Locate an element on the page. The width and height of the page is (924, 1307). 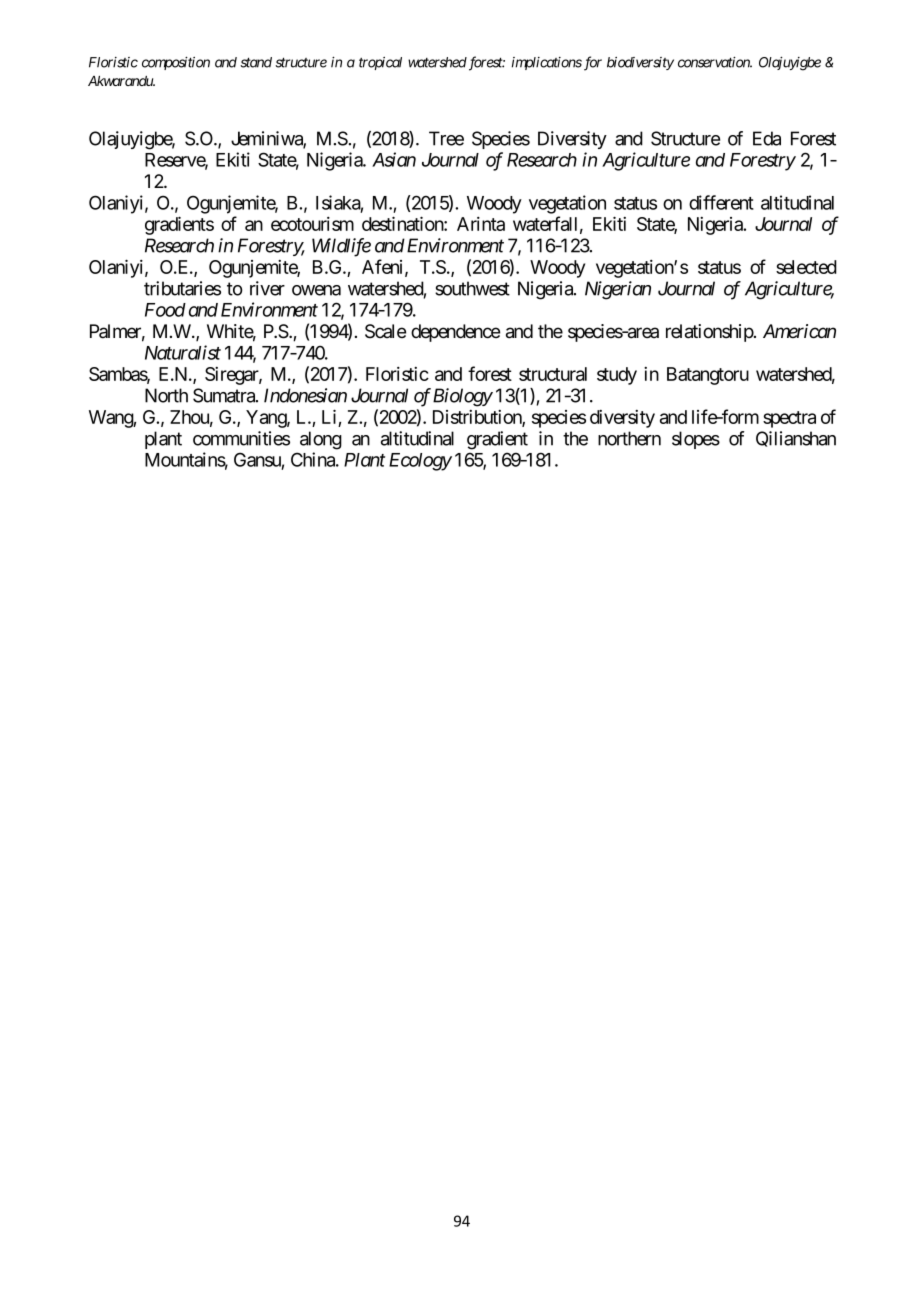
stand is located at coordinates (256, 62).
